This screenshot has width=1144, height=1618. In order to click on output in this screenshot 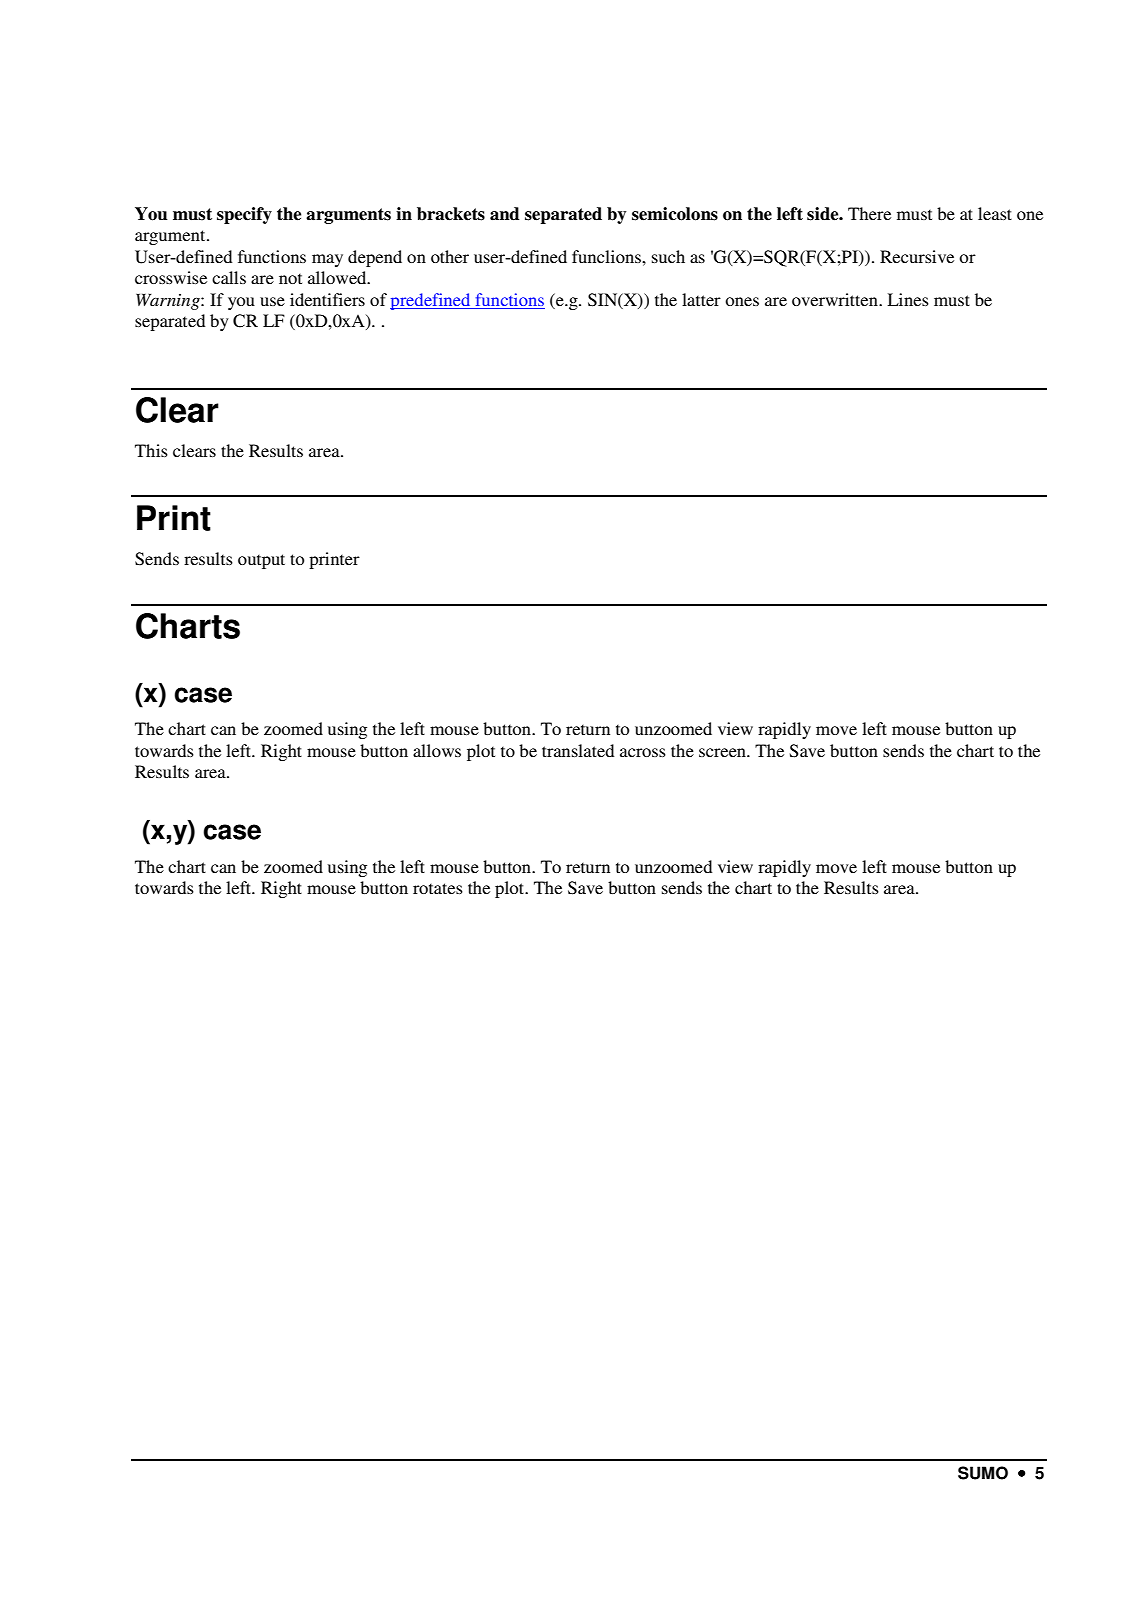, I will do `click(261, 561)`.
